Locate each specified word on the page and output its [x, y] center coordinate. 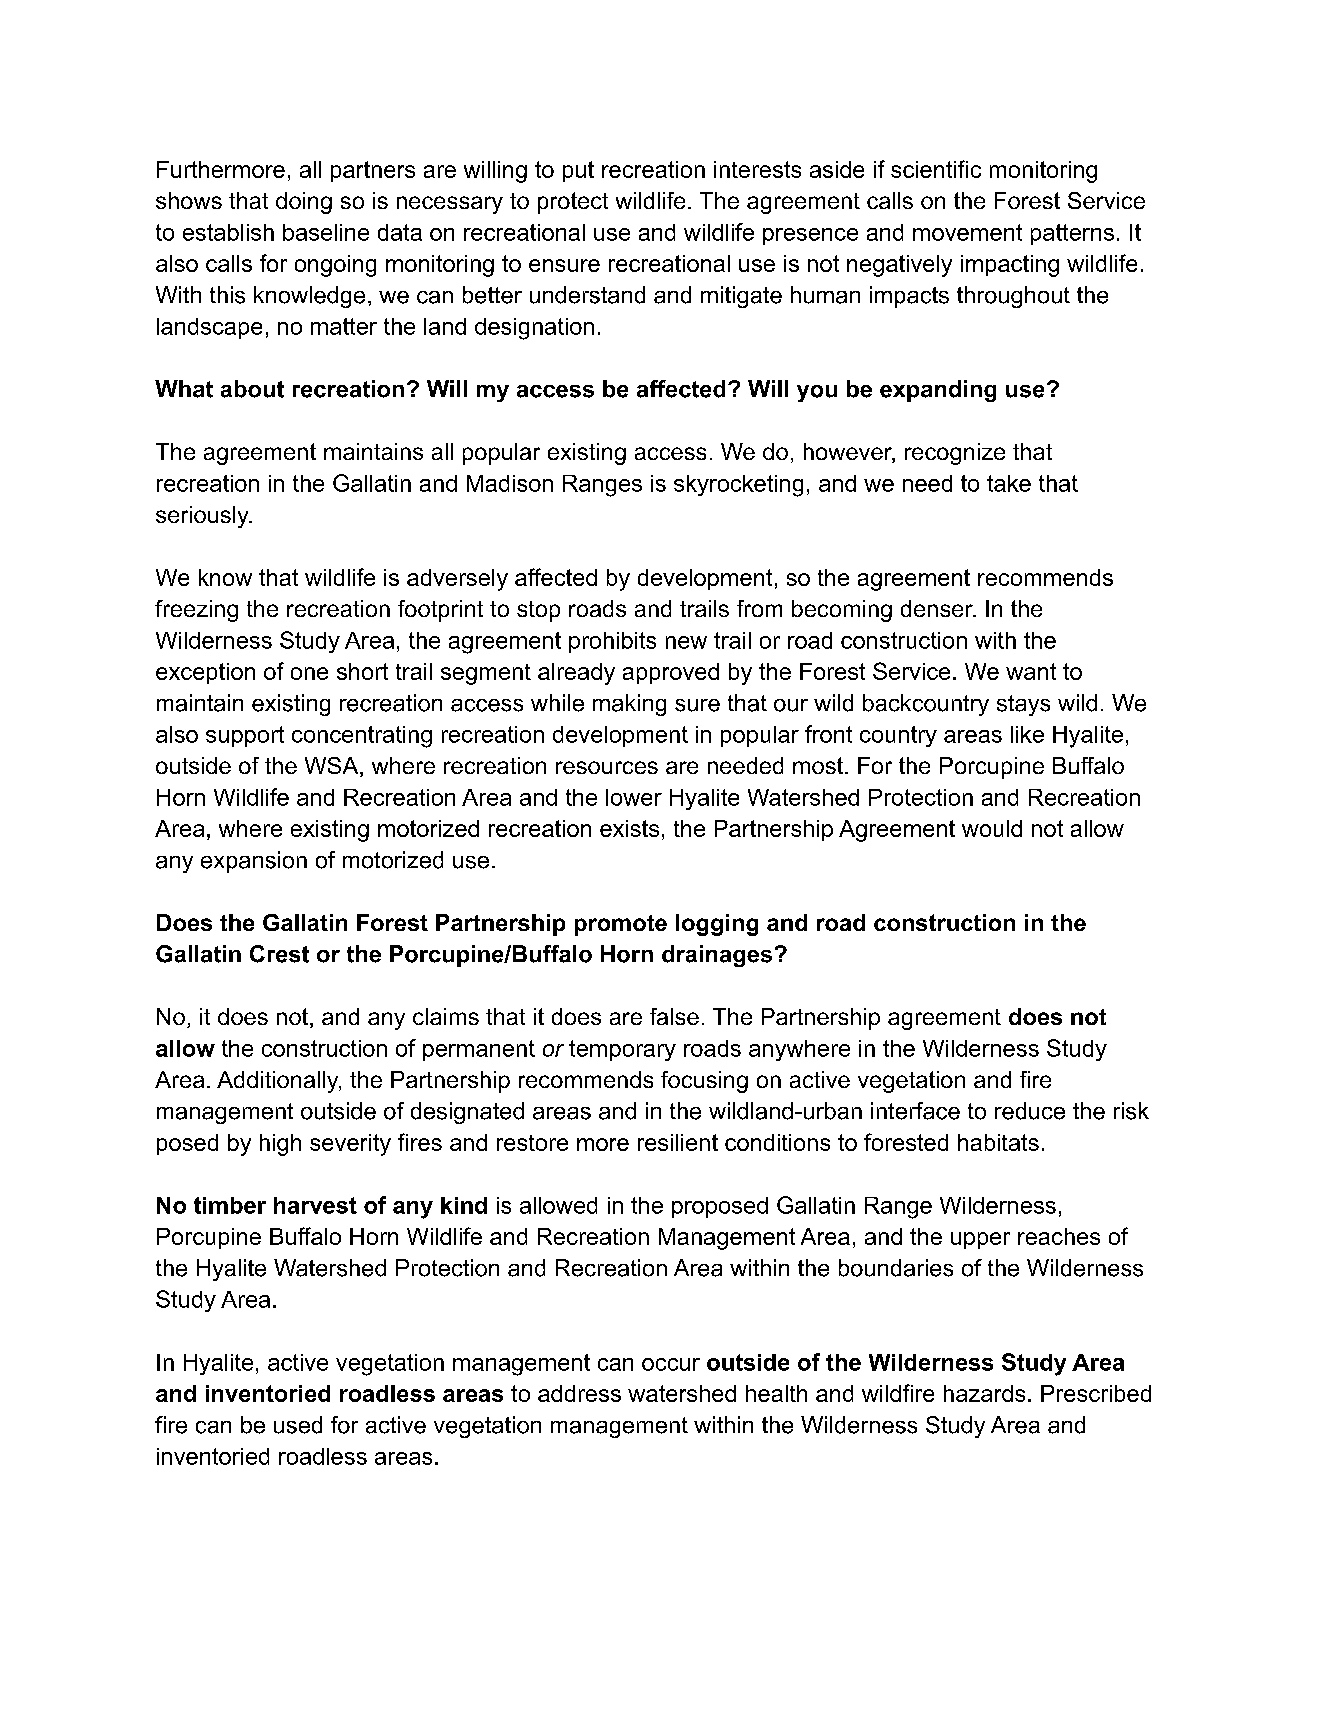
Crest [279, 954]
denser [938, 608]
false [674, 1016]
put [578, 171]
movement [967, 232]
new [686, 642]
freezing [196, 611]
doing [304, 203]
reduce [1030, 1111]
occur [671, 1364]
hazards [984, 1393]
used [298, 1425]
